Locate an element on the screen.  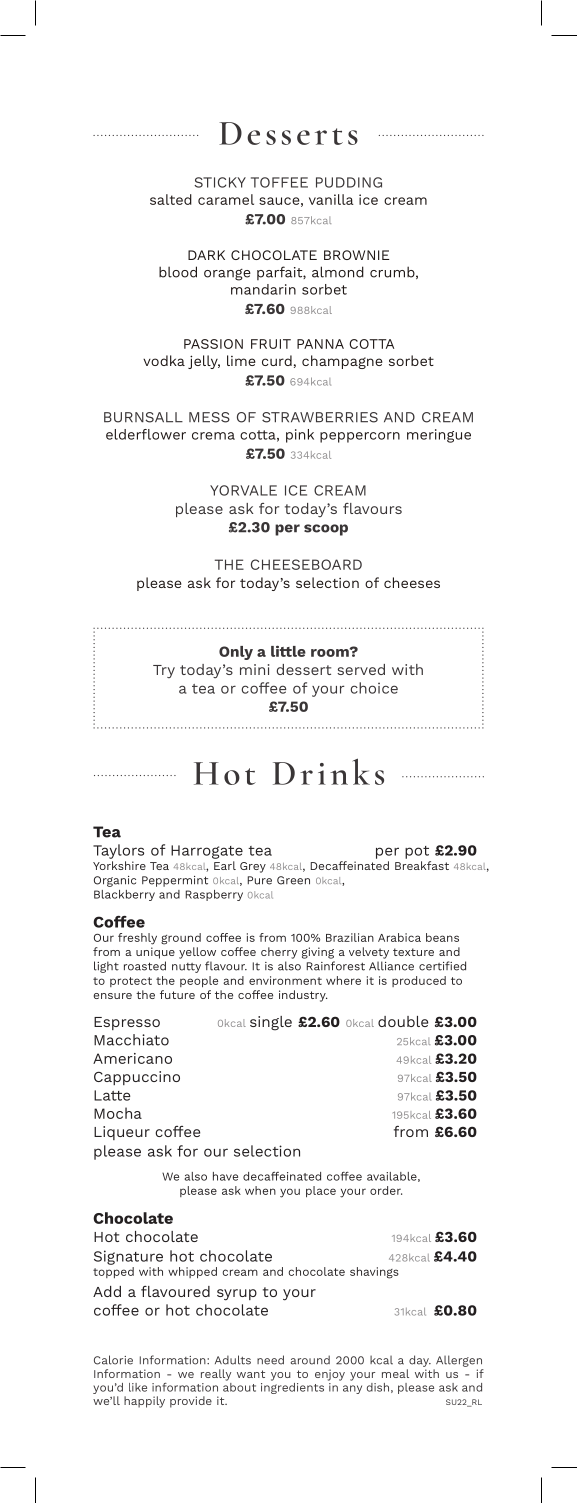
pink is located at coordinates (300, 436).
